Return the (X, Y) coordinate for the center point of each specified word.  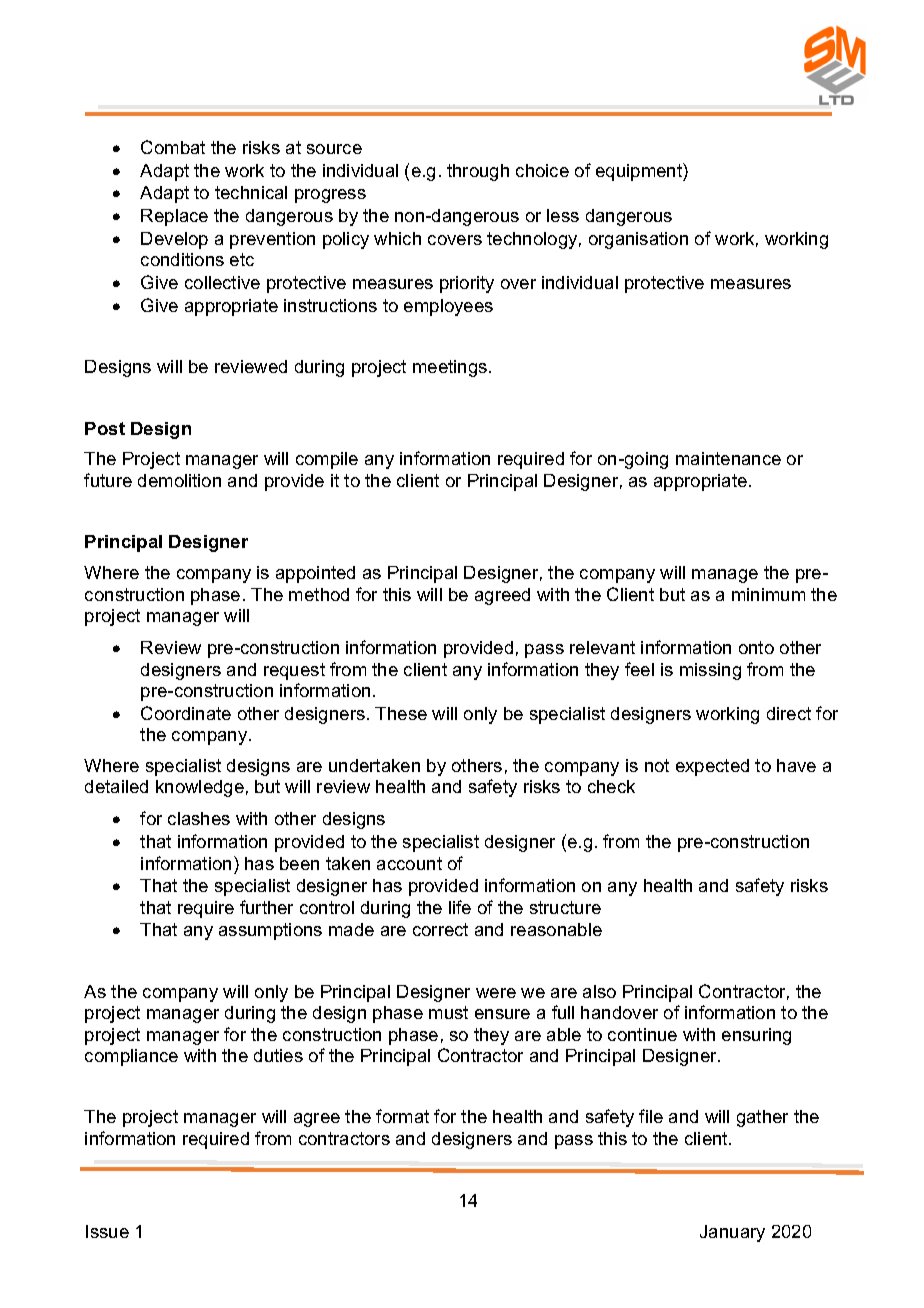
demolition (179, 480)
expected (712, 767)
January (732, 1233)
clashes (199, 818)
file (651, 1116)
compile (327, 460)
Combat (173, 147)
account (409, 863)
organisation (638, 240)
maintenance (728, 458)
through (478, 172)
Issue (107, 1231)
